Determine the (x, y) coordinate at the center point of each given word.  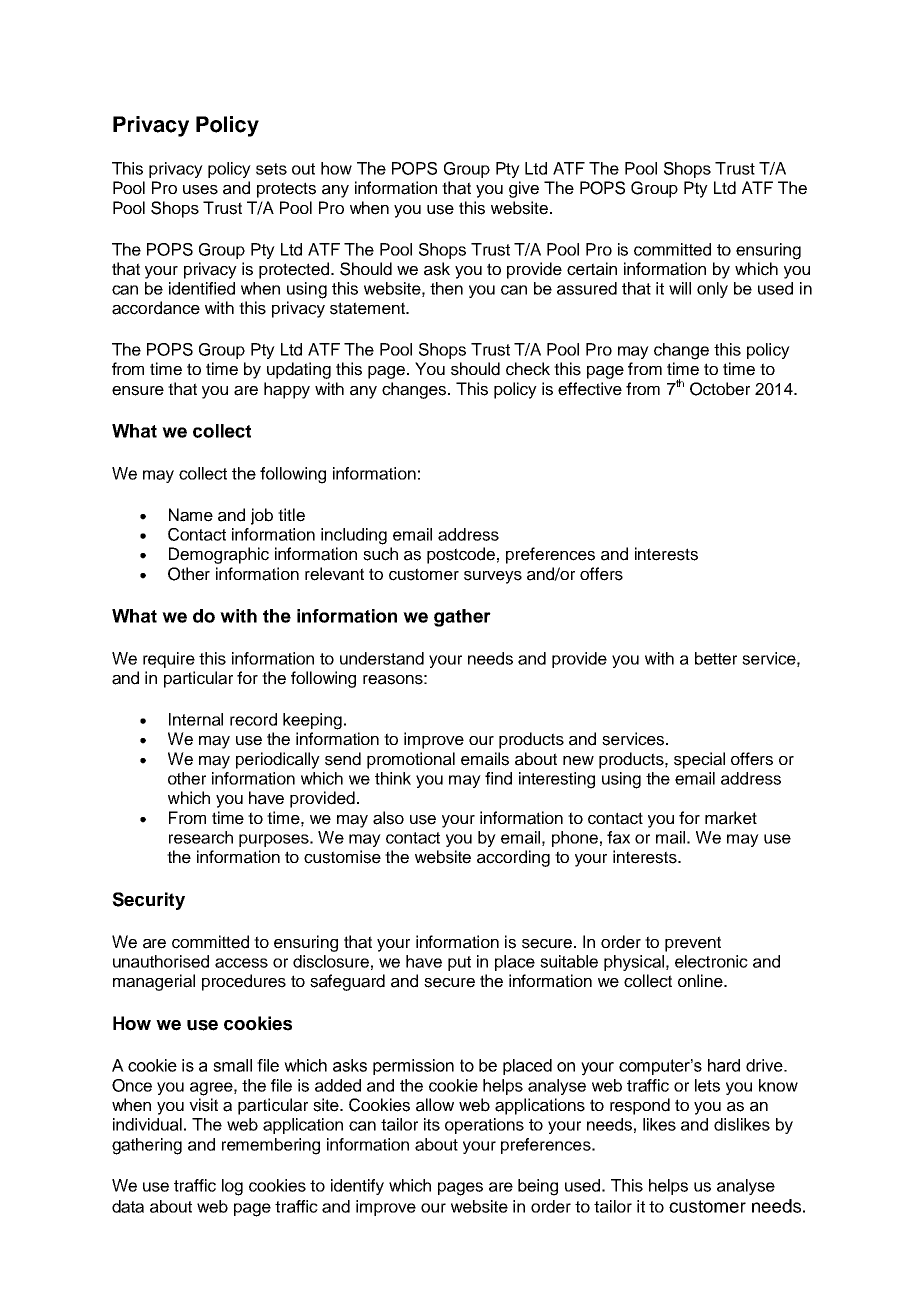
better (716, 658)
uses (200, 190)
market (731, 818)
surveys (493, 577)
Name (191, 515)
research (201, 837)
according (513, 858)
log (232, 1187)
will (680, 288)
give (524, 189)
